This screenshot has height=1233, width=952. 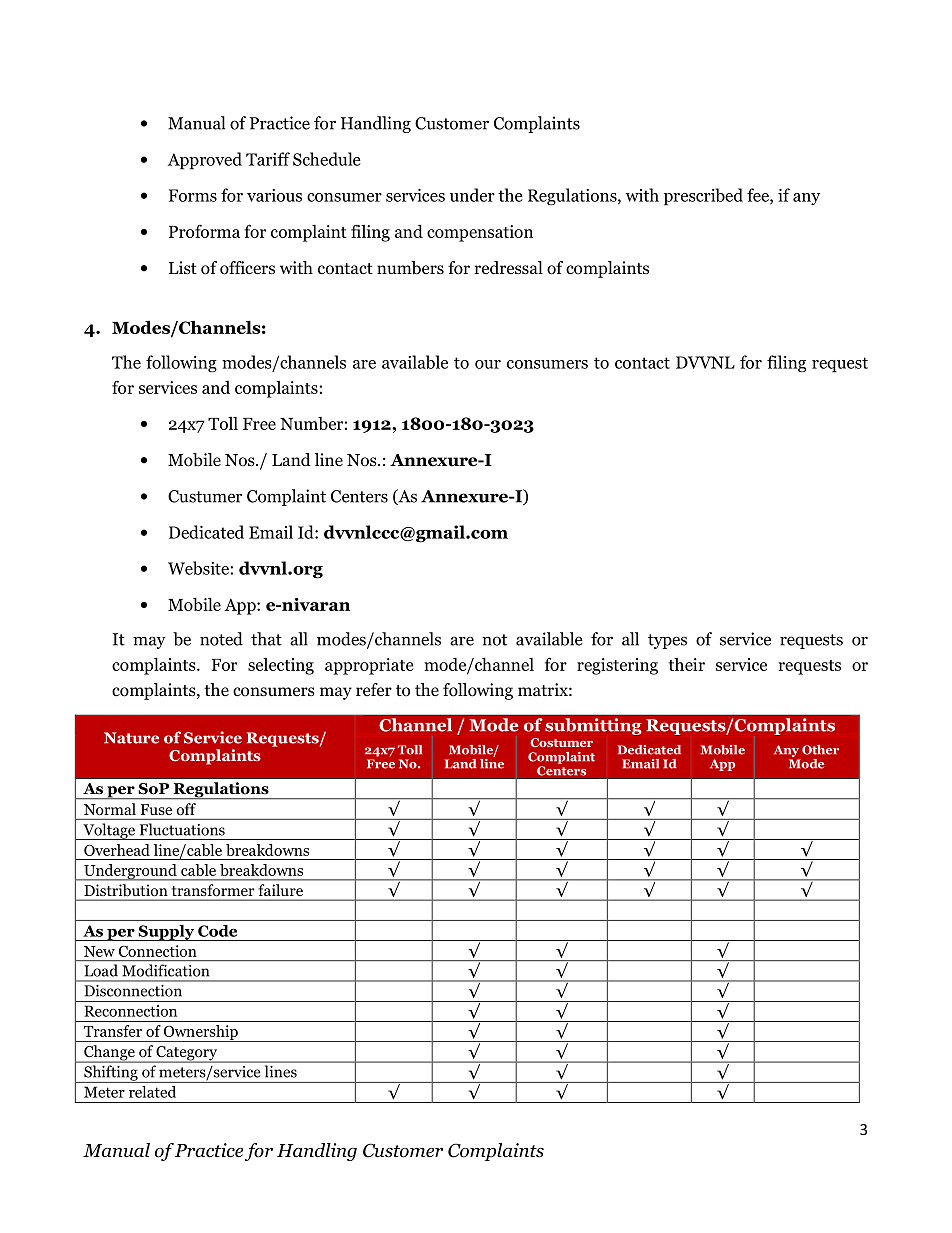 What do you see at coordinates (187, 1054) in the screenshot?
I see `Category` at bounding box center [187, 1054].
